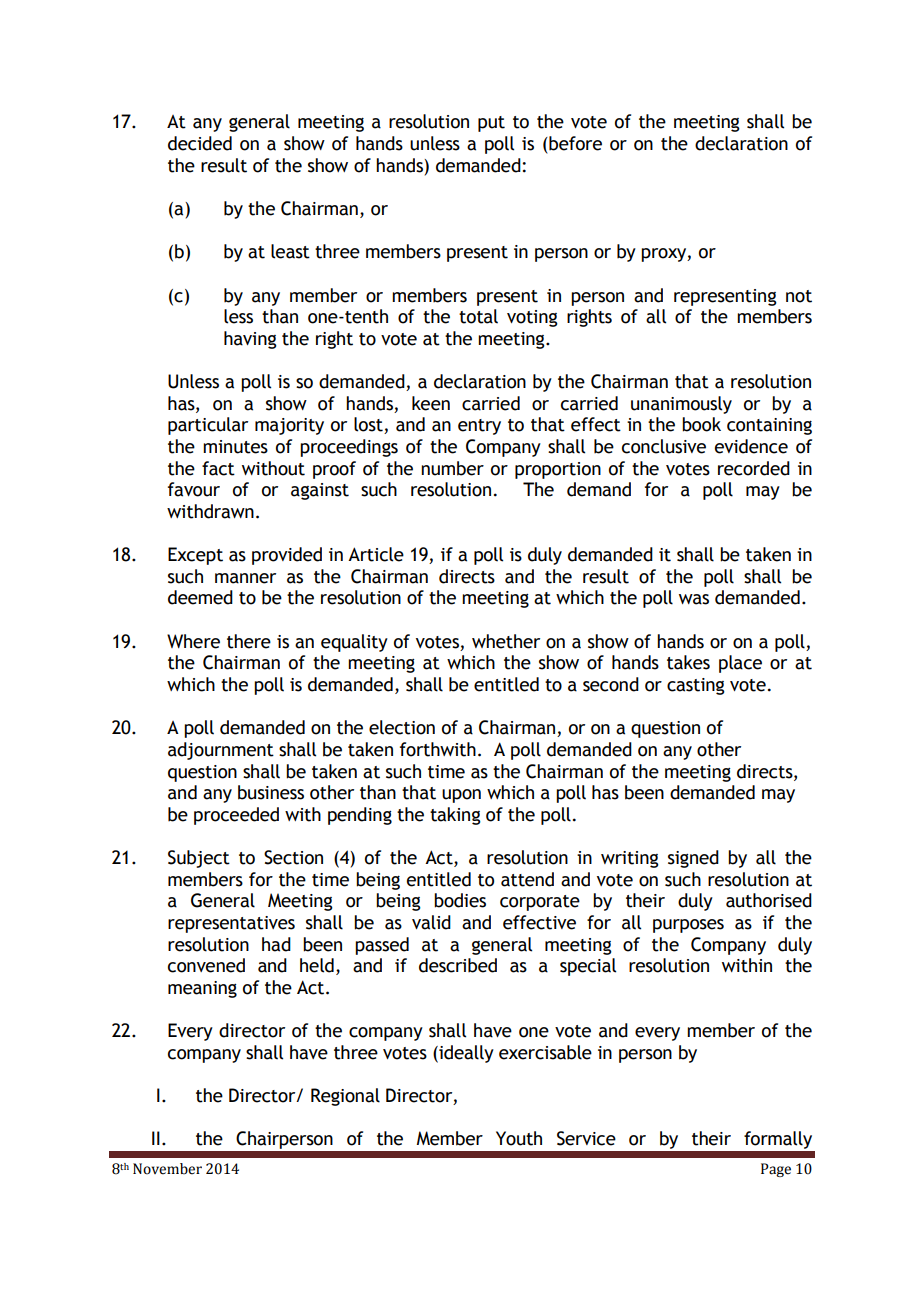 The height and width of the screenshot is (1307, 924). Describe the element at coordinates (506, 641) in the screenshot. I see `whether` at that location.
